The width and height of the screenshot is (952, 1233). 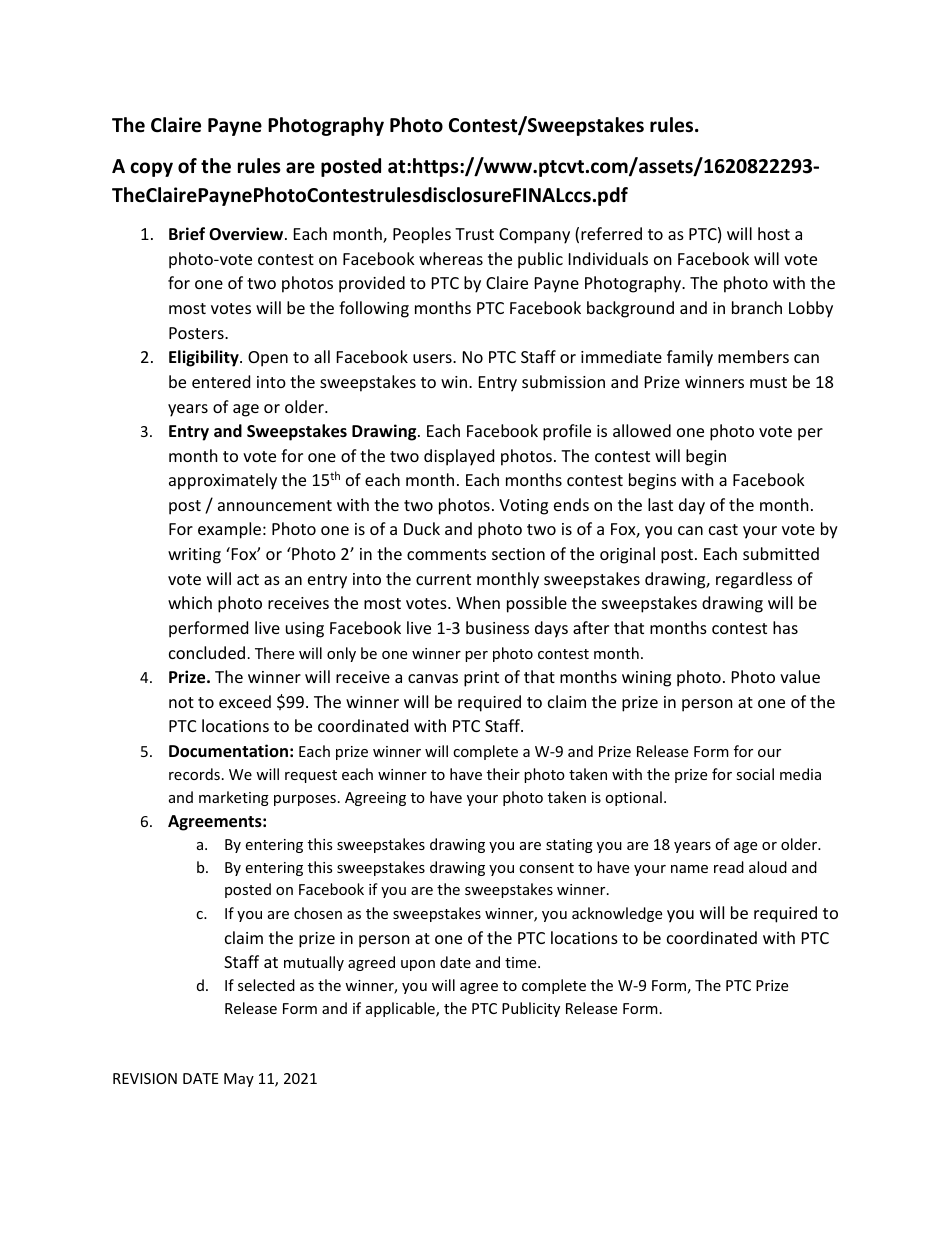 I want to click on May, so click(x=239, y=1080).
